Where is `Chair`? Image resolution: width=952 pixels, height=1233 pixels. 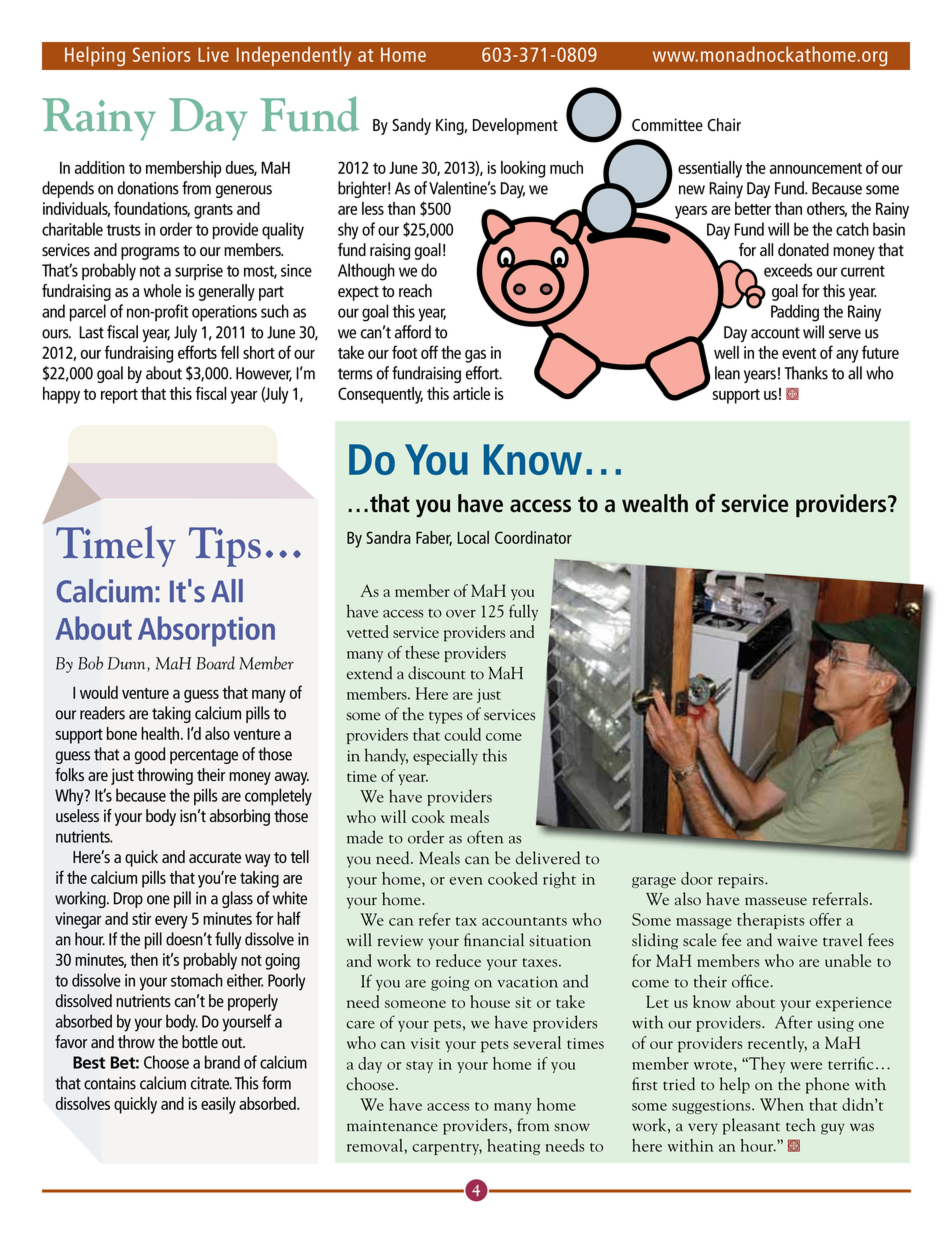
Chair is located at coordinates (724, 124).
